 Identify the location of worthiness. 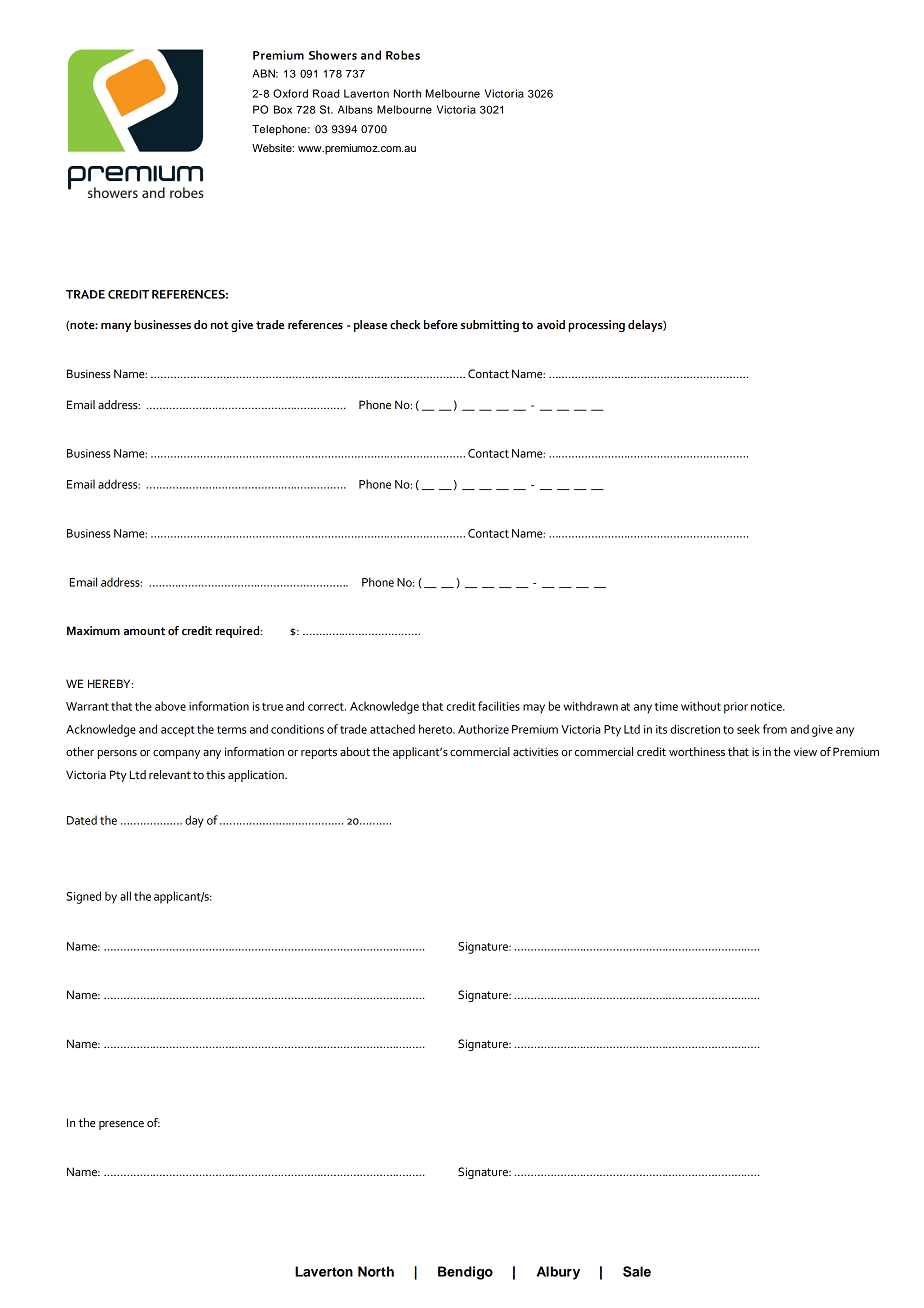
(697, 752).
